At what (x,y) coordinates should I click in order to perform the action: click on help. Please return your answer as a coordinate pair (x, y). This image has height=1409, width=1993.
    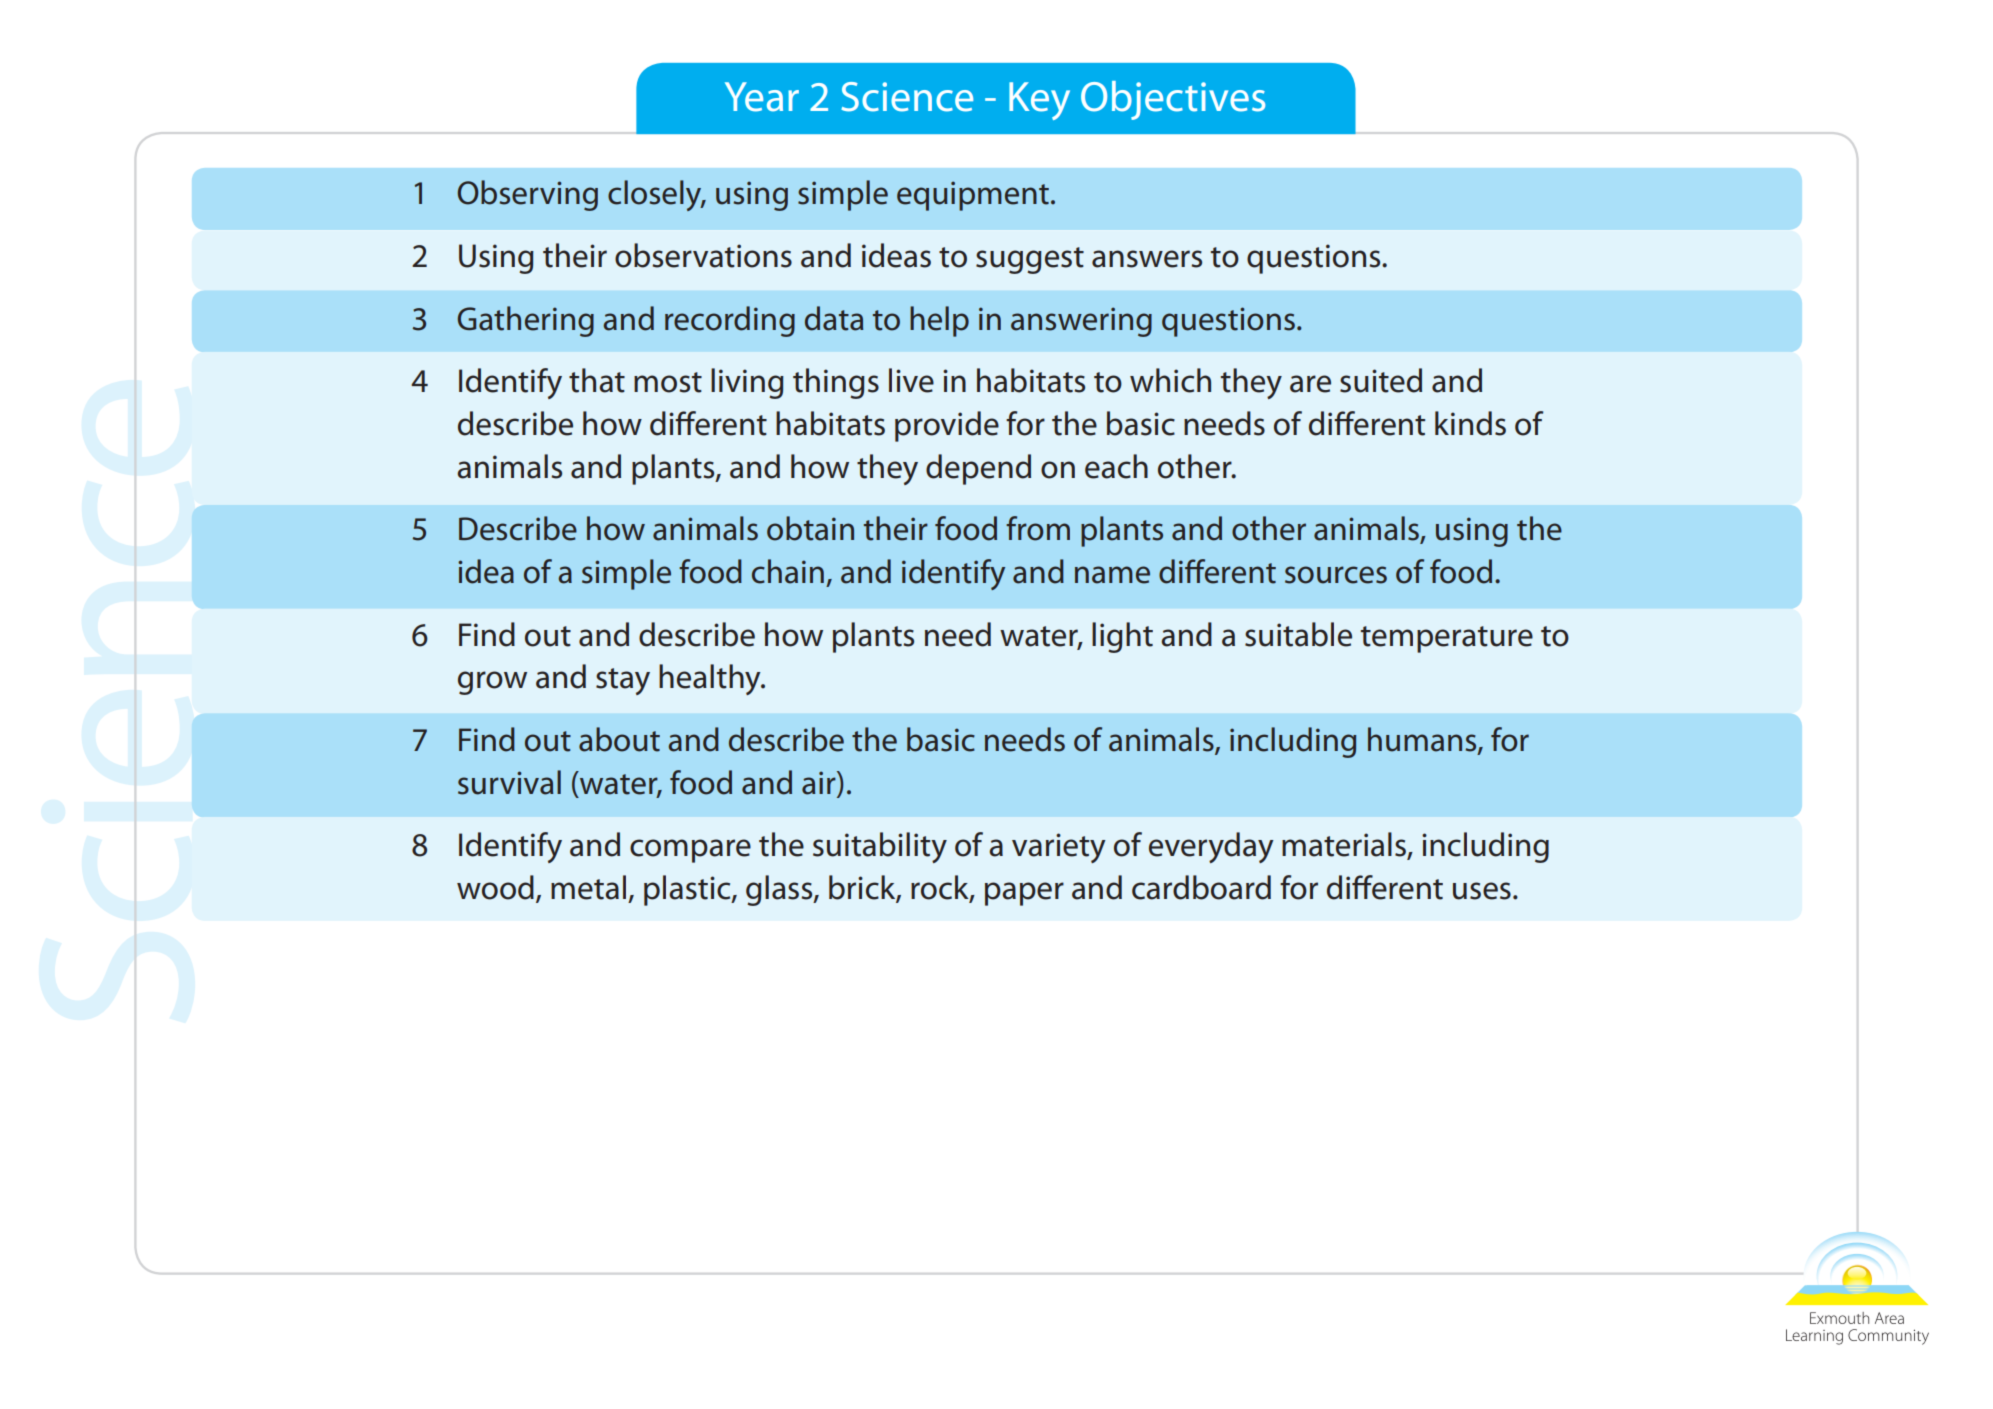
    Looking at the image, I should click on (939, 321).
